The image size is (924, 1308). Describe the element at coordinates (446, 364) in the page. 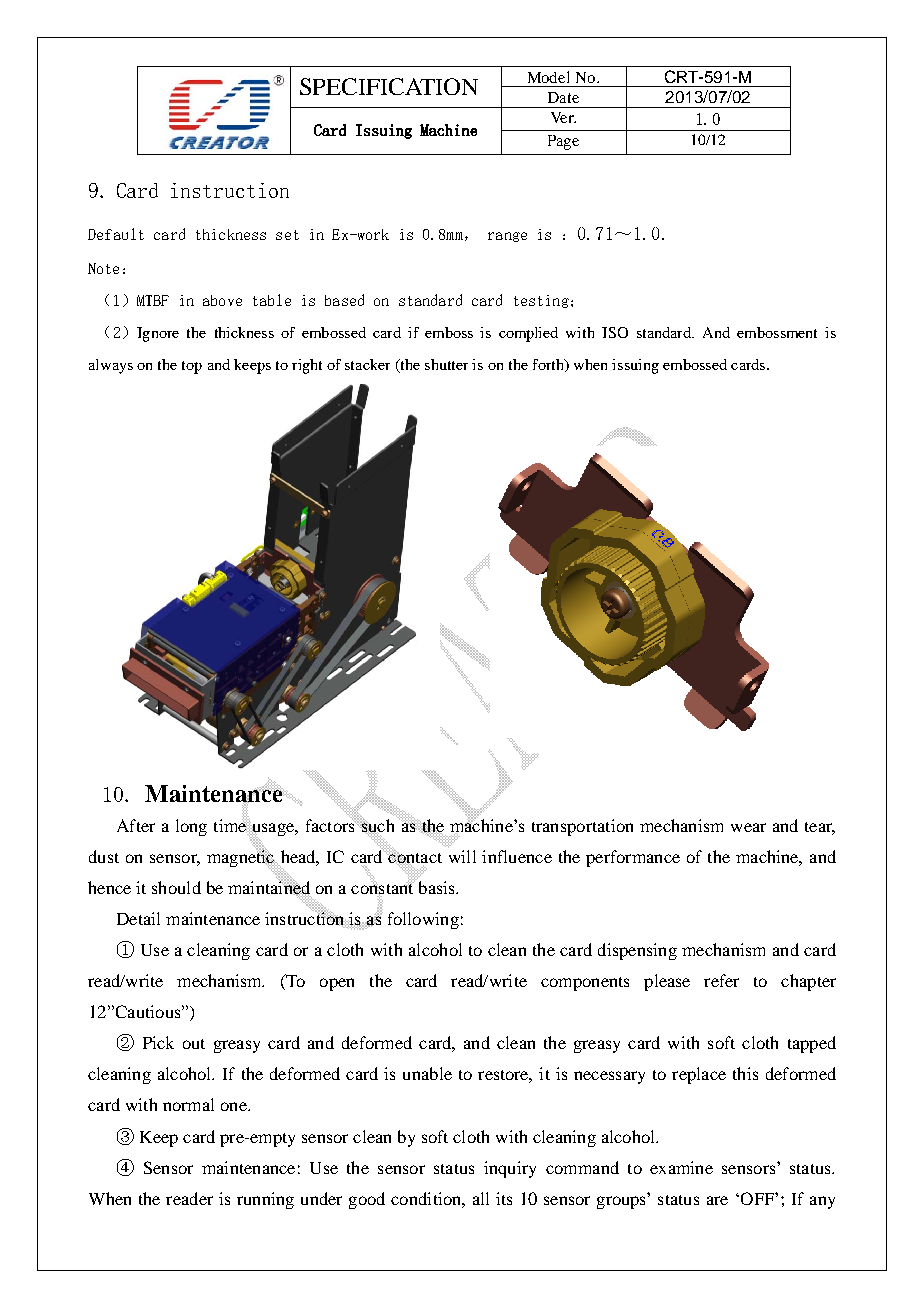

I see `shutter` at that location.
